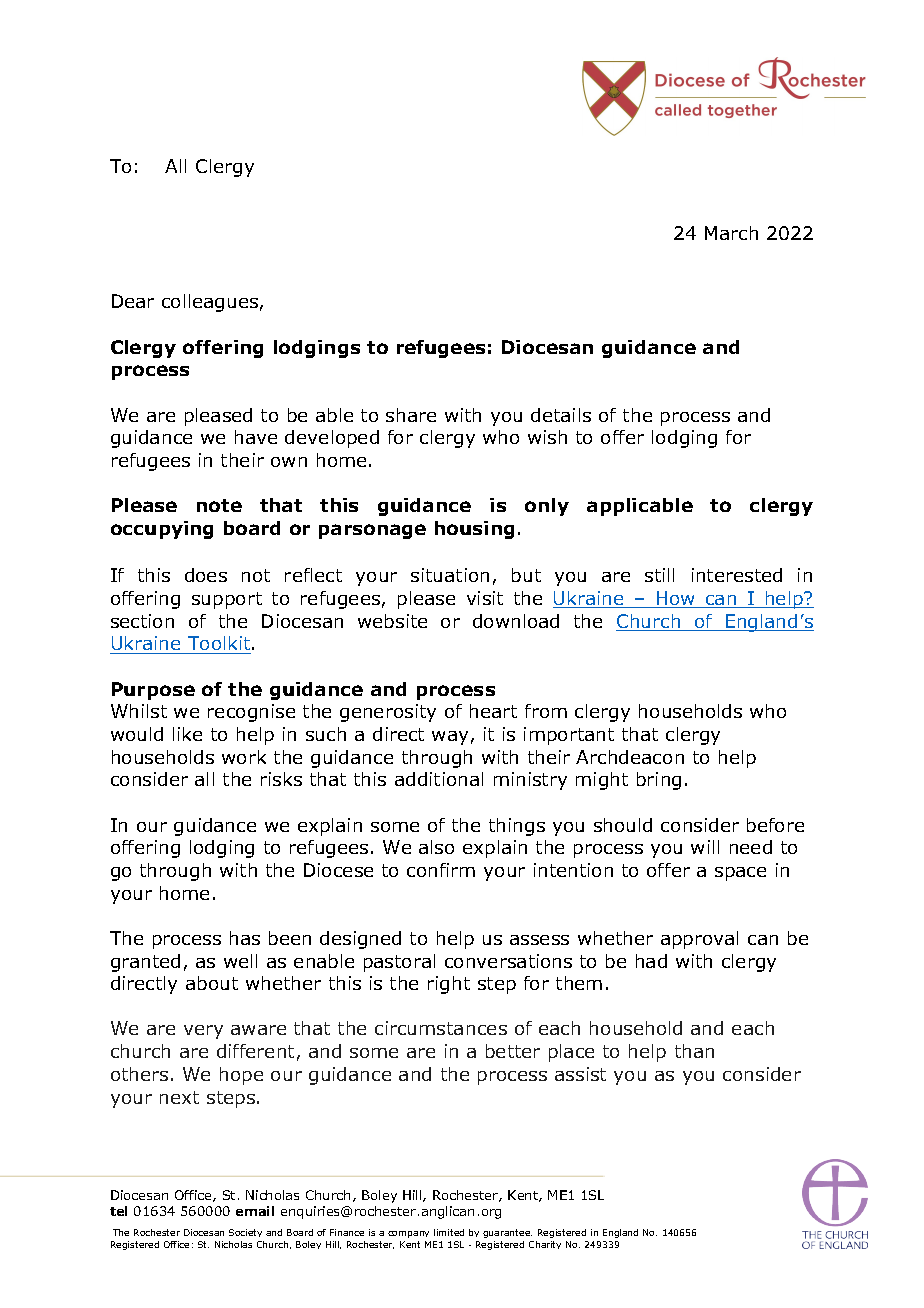 Image resolution: width=924 pixels, height=1308 pixels. I want to click on limited, so click(449, 1232).
